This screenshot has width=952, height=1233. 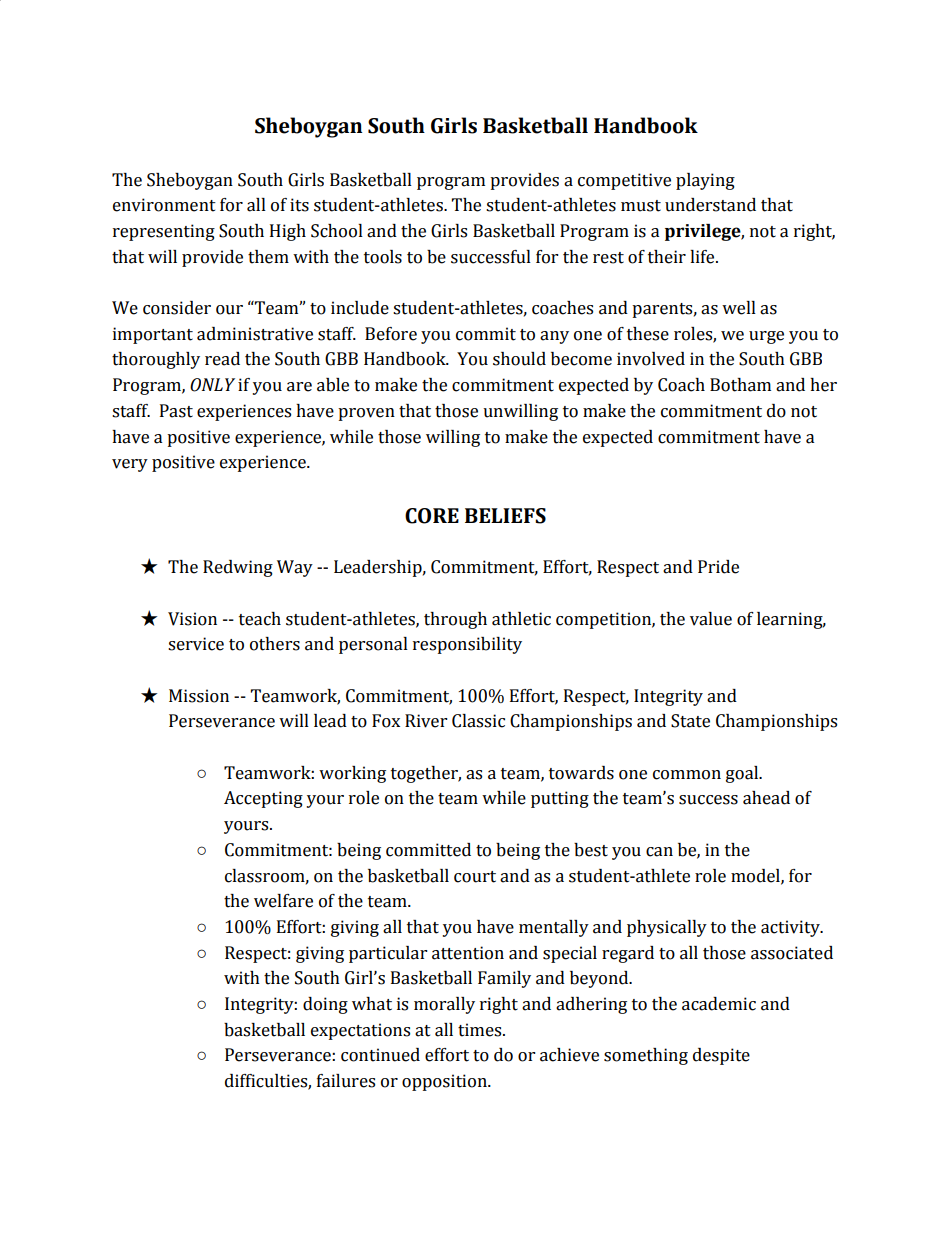 What do you see at coordinates (383, 257) in the screenshot?
I see `tools` at bounding box center [383, 257].
